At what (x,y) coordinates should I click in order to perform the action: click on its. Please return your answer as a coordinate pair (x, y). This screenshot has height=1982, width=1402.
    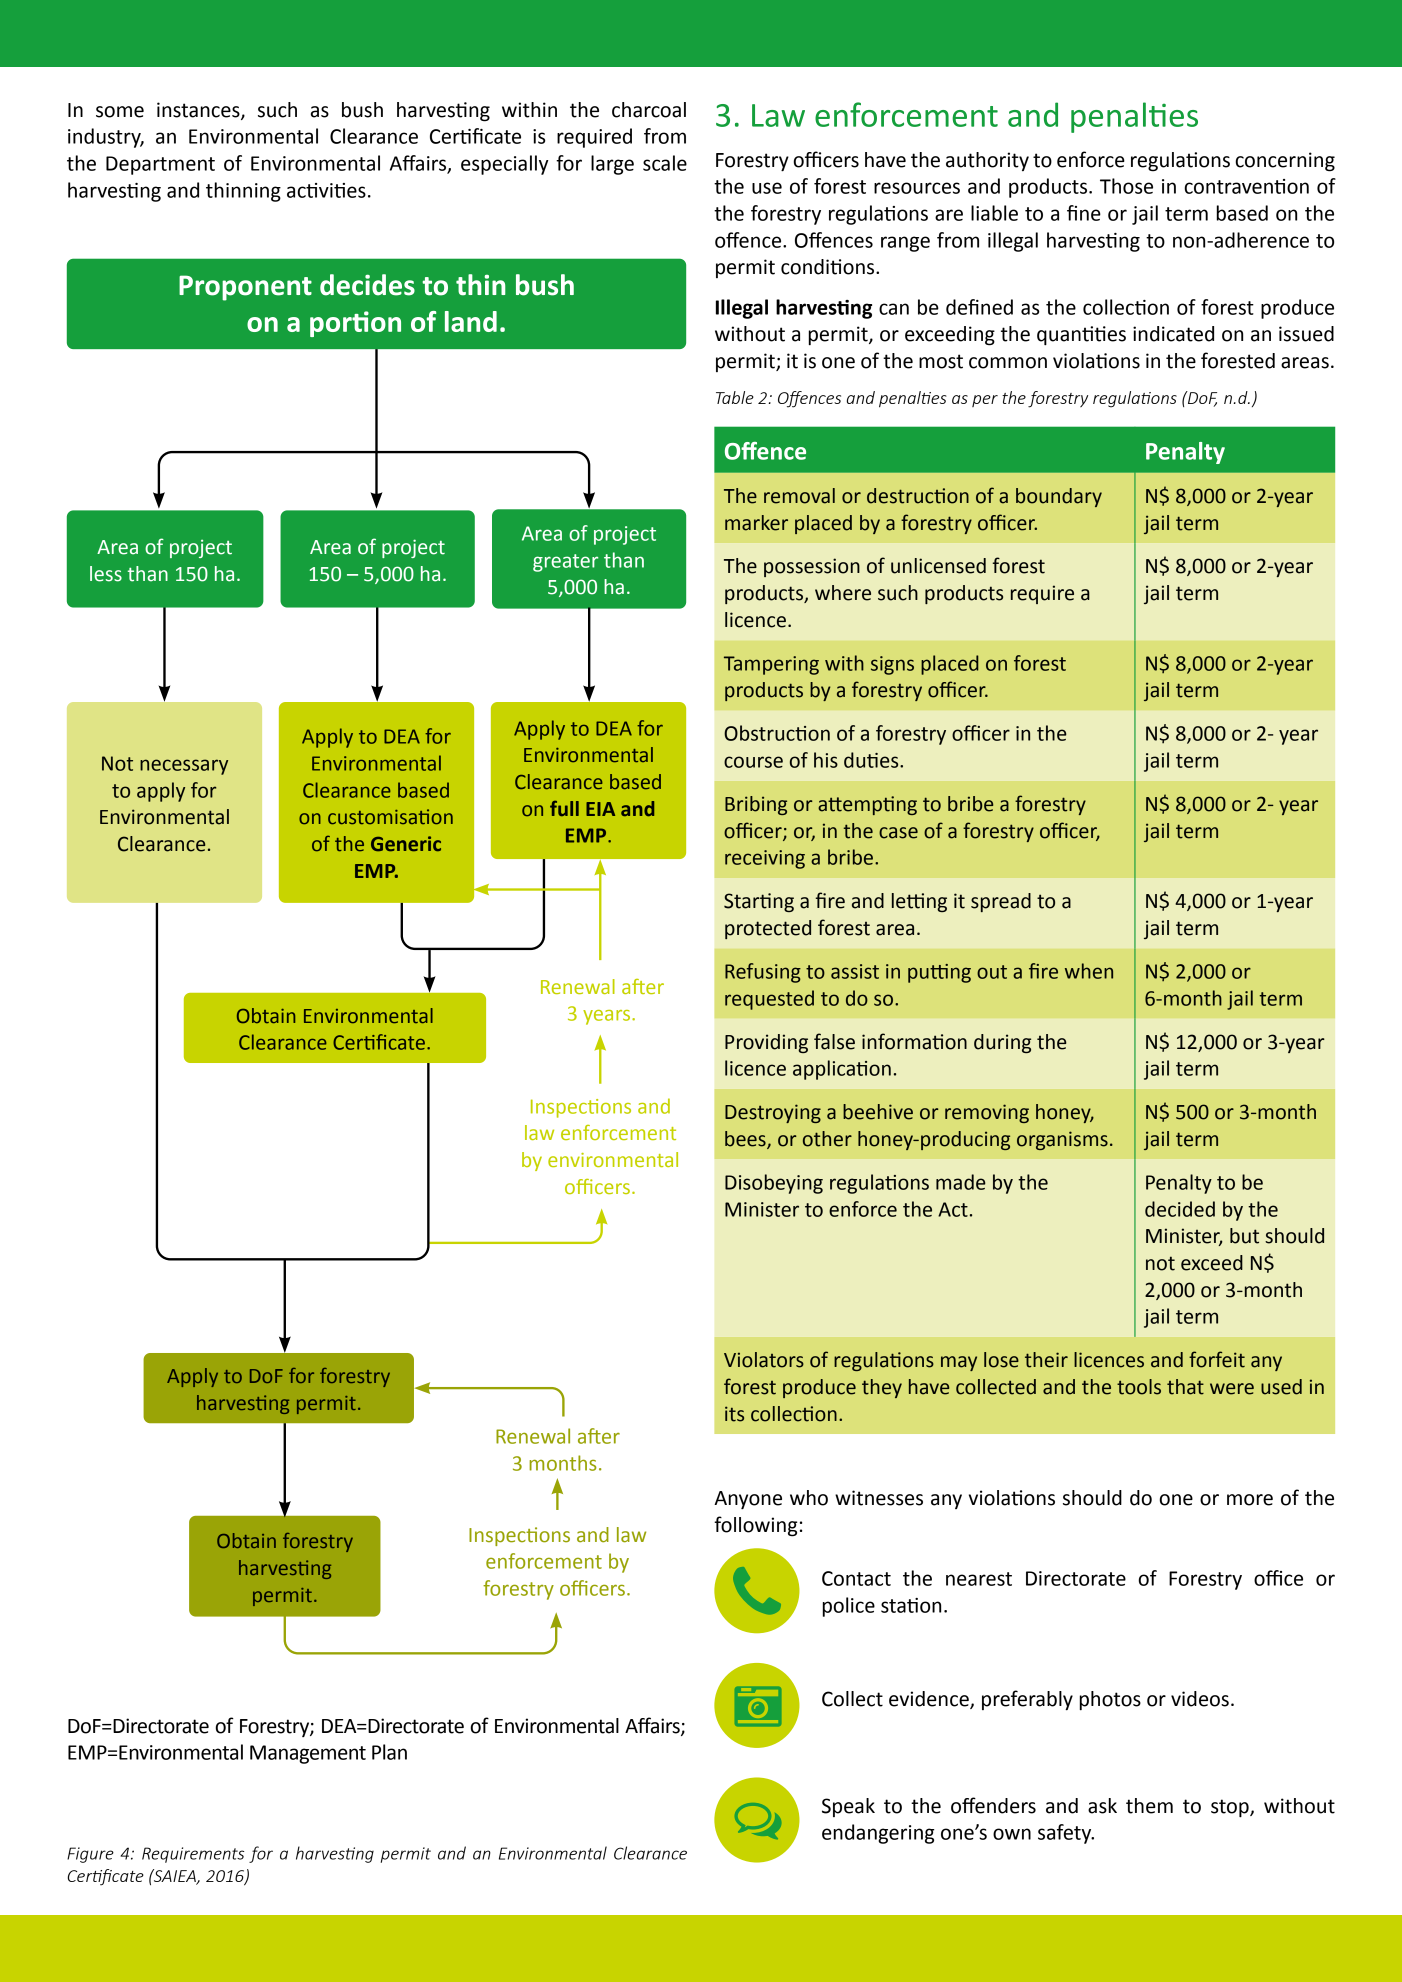
    Looking at the image, I should click on (734, 1414).
